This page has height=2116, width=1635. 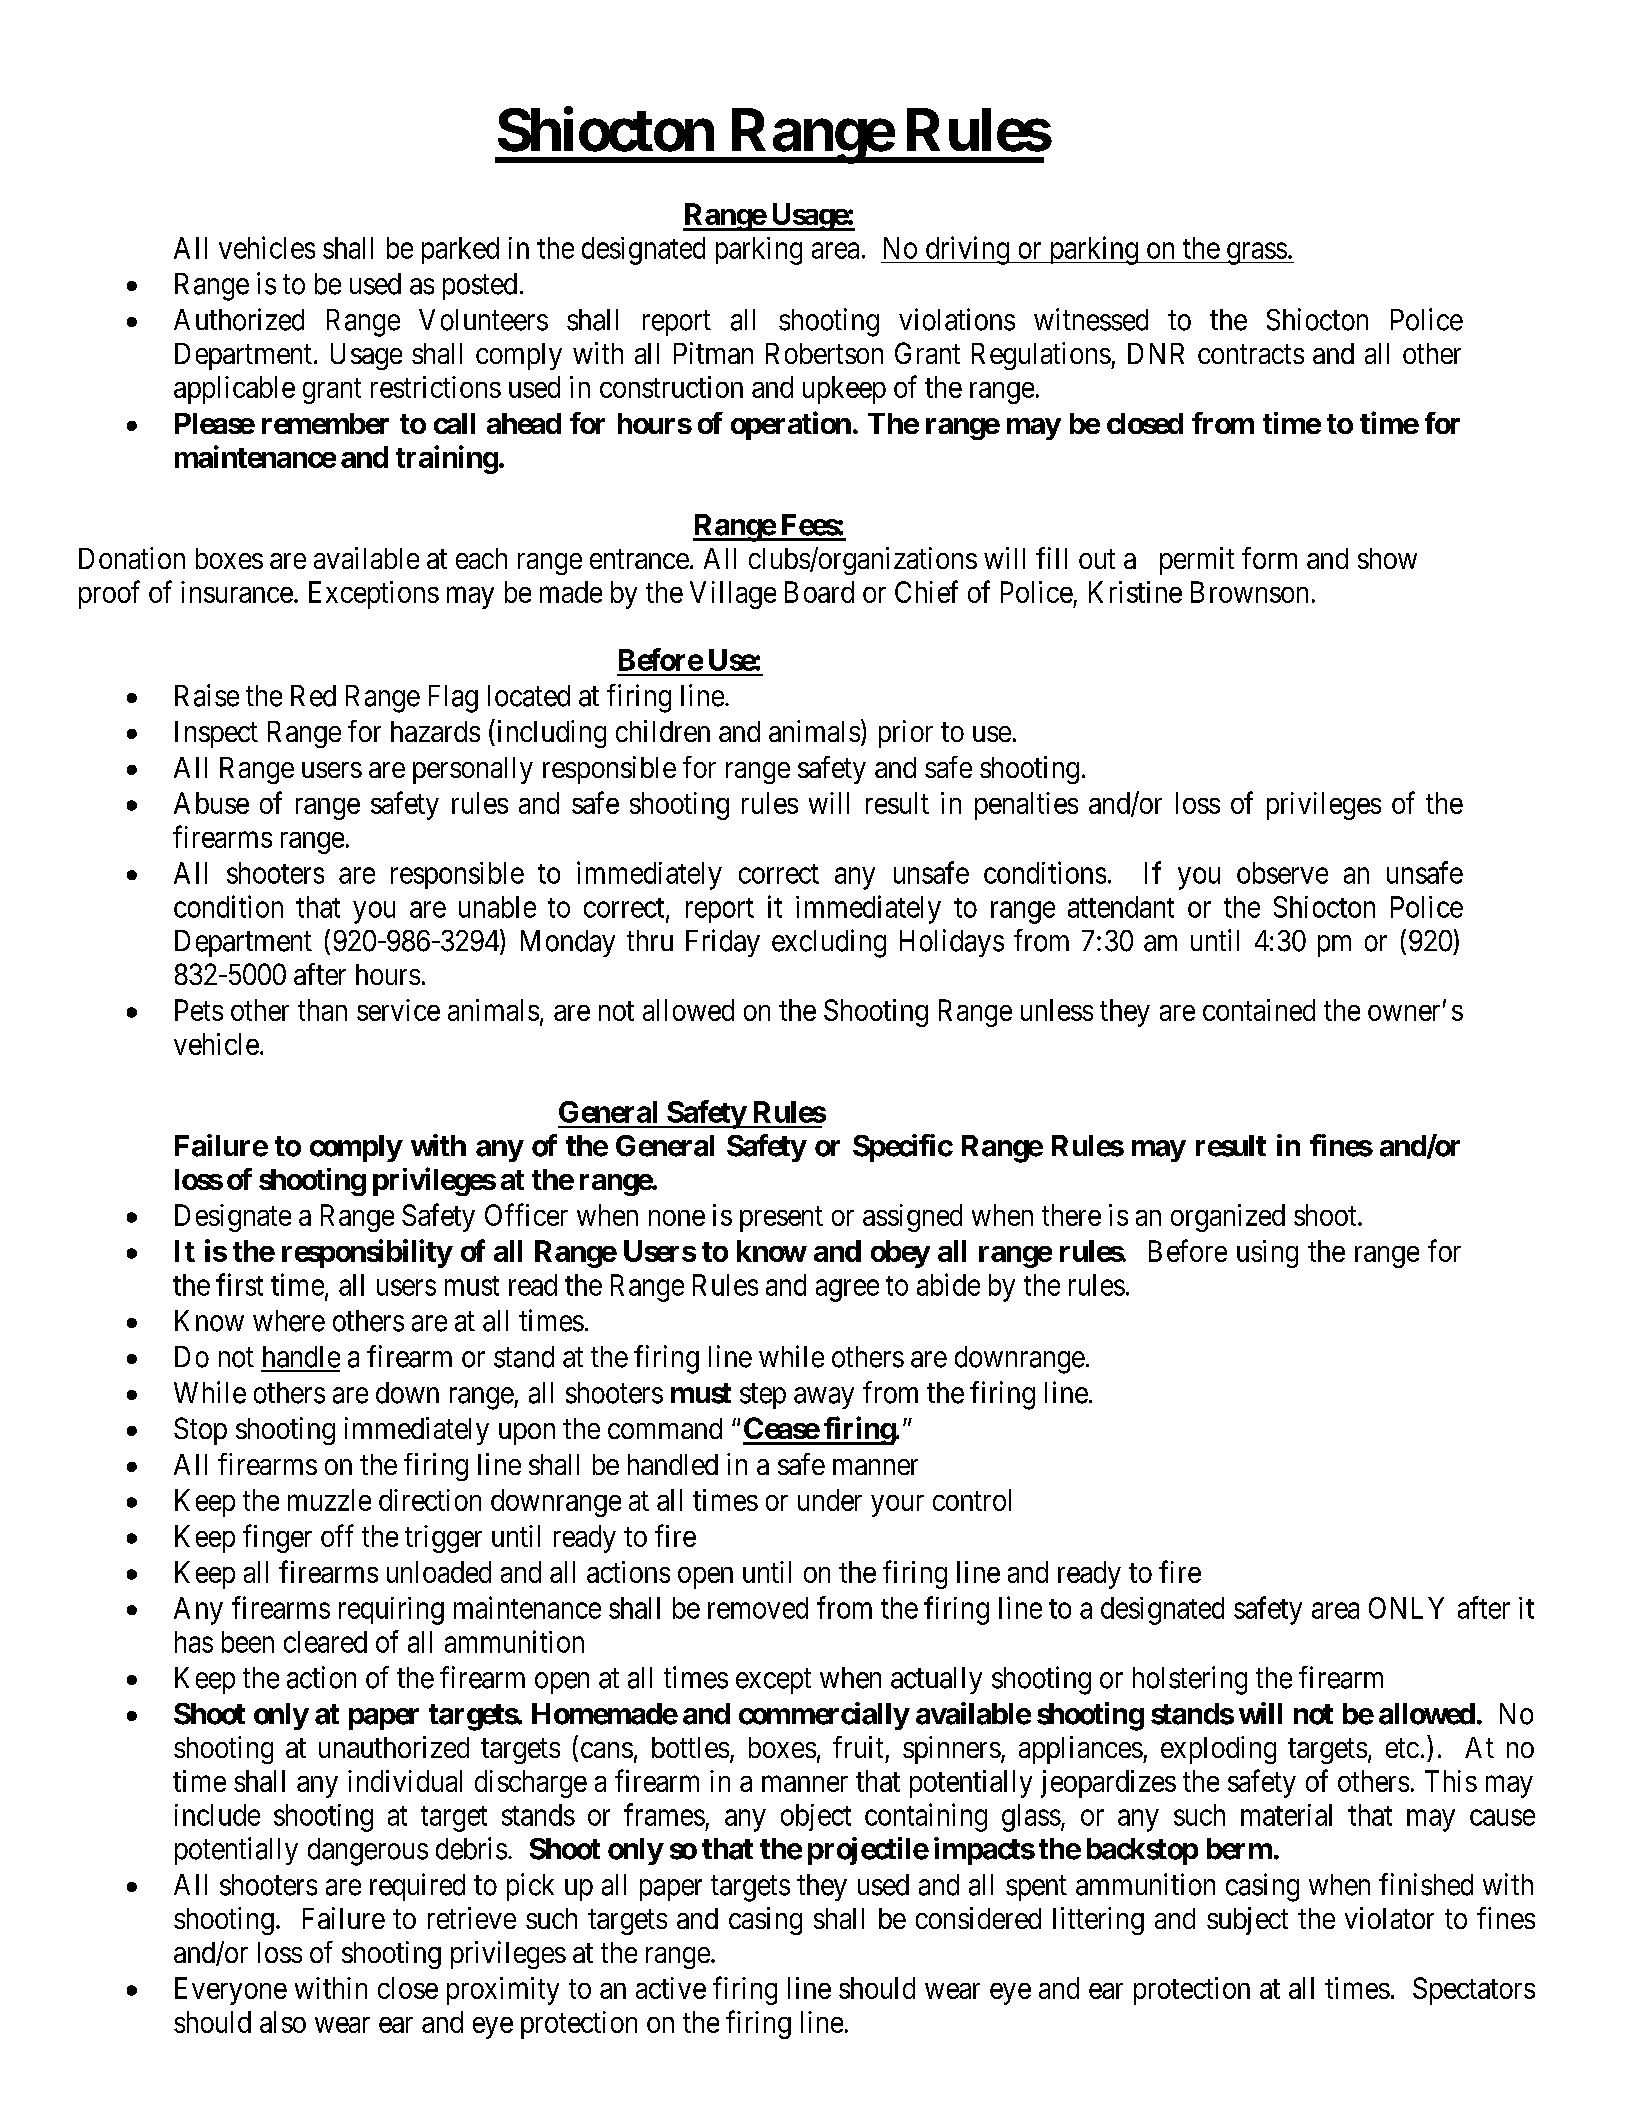 What do you see at coordinates (671, 1988) in the page?
I see `active` at bounding box center [671, 1988].
